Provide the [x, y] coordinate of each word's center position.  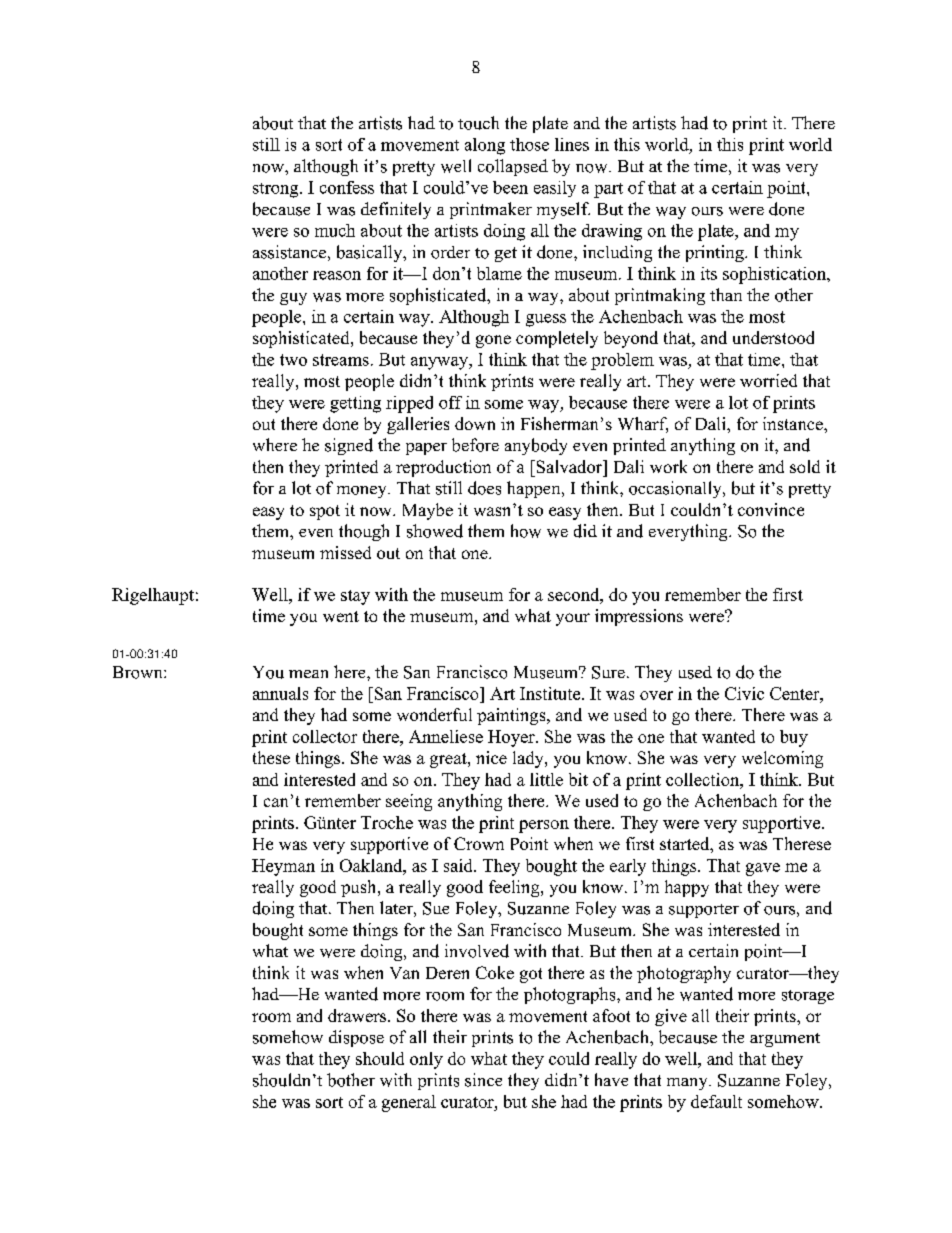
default [716, 1101]
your [573, 619]
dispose [356, 1038]
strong [277, 190]
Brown [139, 672]
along [485, 146]
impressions [639, 617]
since [483, 1080]
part [608, 190]
